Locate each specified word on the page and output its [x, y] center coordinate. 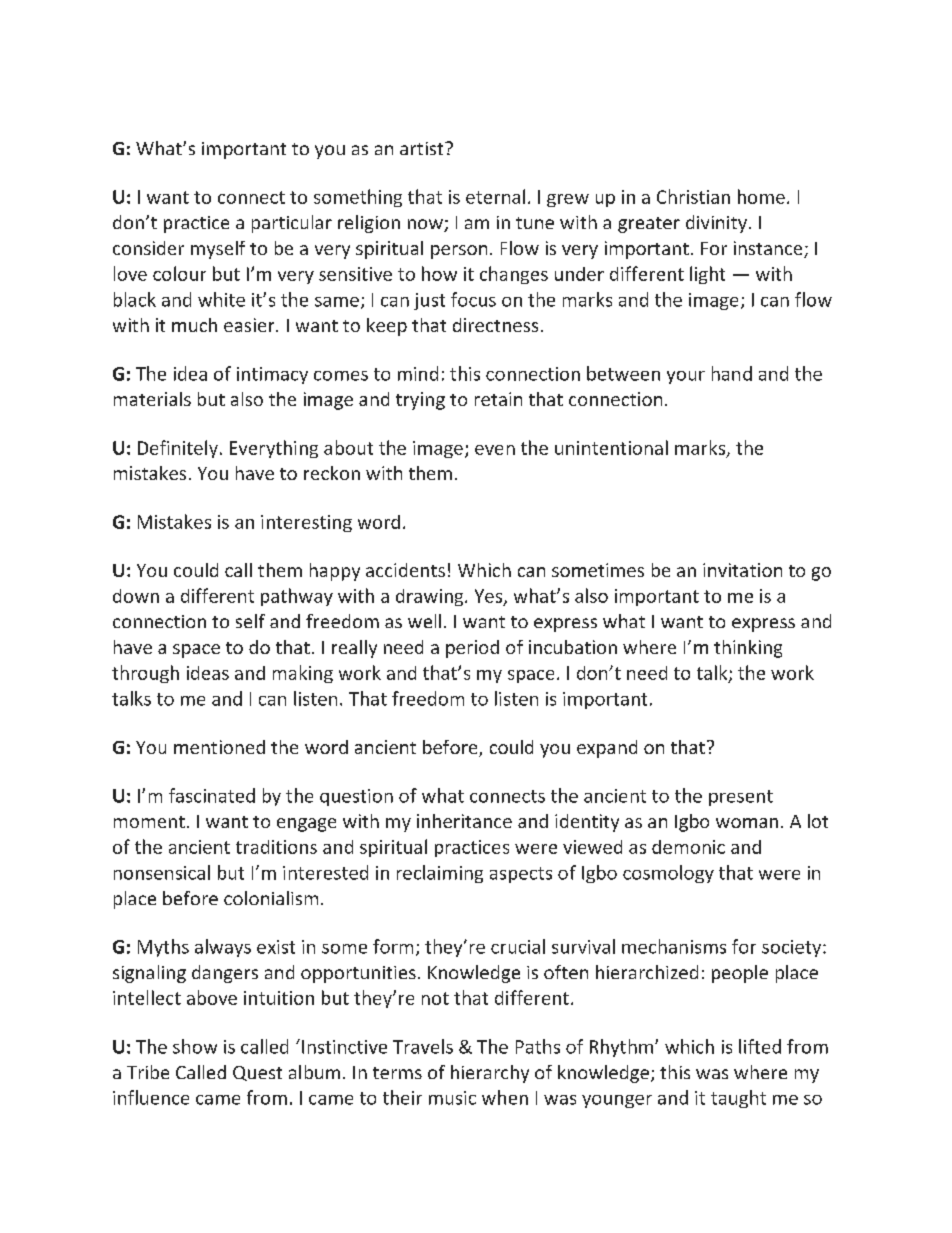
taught [738, 1099]
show [195, 1046]
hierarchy [490, 1074]
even [495, 450]
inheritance [464, 821]
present [741, 798]
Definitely [178, 449]
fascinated [212, 795]
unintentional [611, 447]
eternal [495, 196]
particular [292, 224]
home [761, 196]
